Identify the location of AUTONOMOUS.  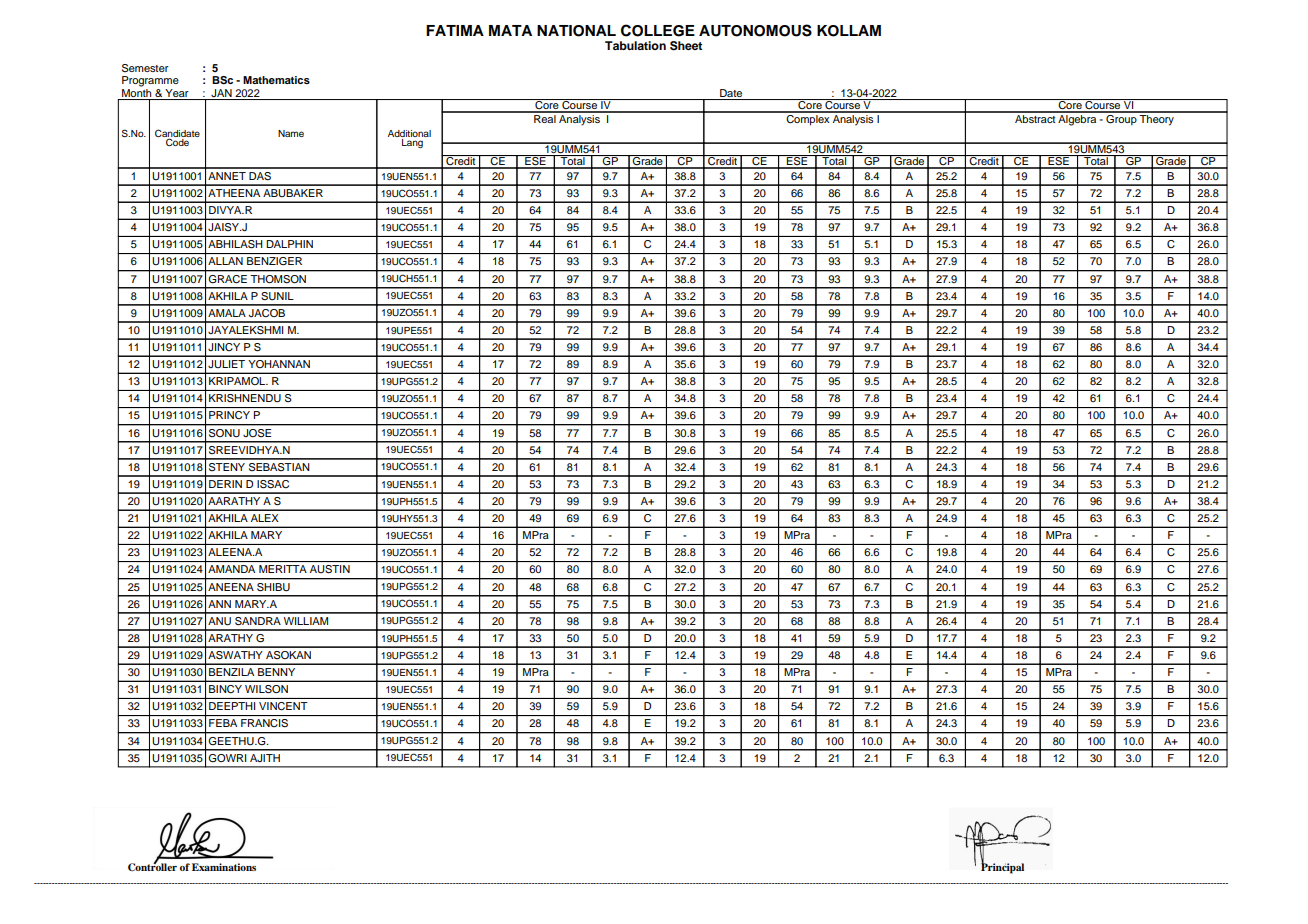
(755, 30).
